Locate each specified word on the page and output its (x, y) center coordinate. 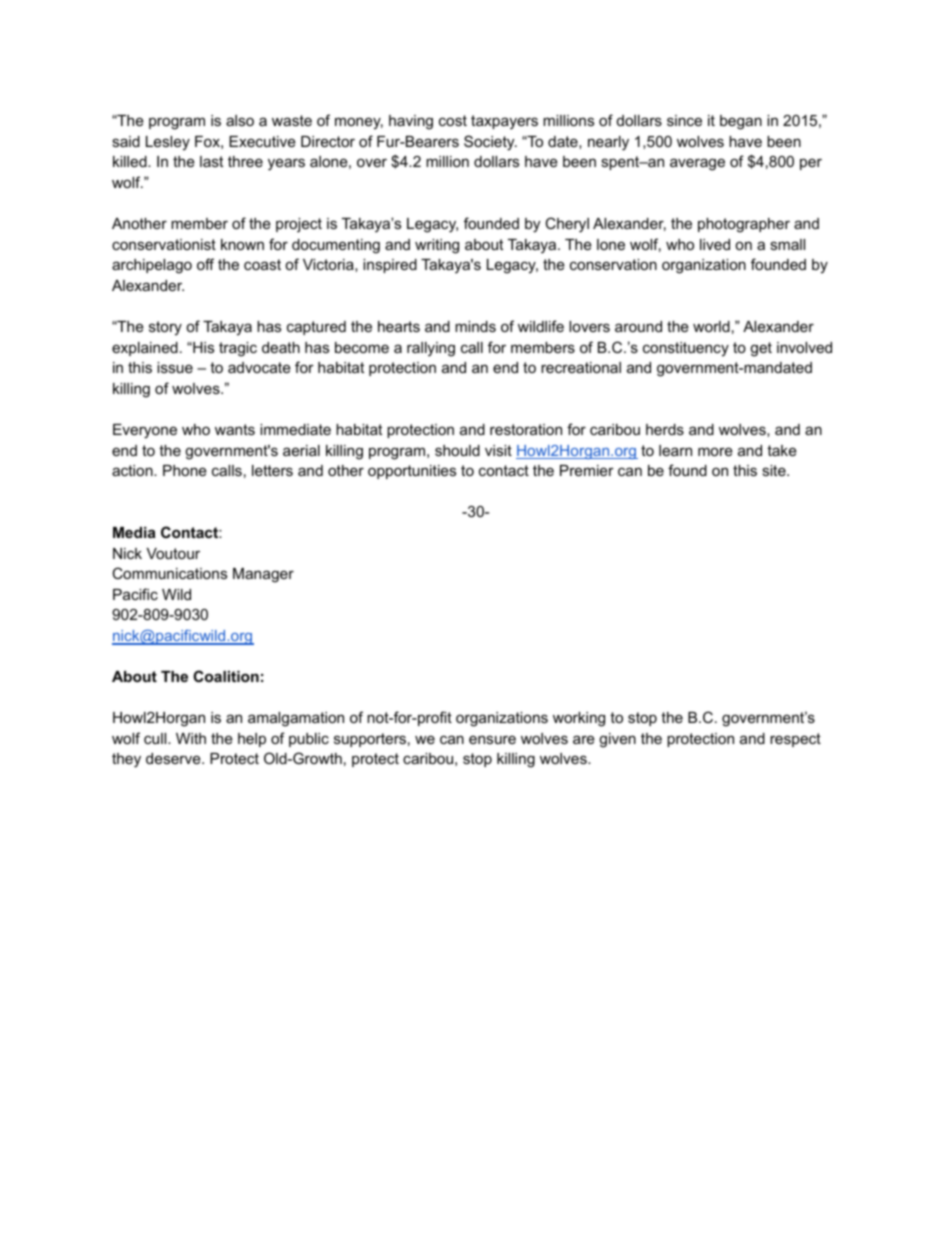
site (775, 470)
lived (715, 244)
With (191, 738)
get (761, 349)
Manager (263, 575)
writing (437, 246)
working (579, 719)
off (205, 264)
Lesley (168, 143)
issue (175, 367)
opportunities (412, 472)
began (741, 122)
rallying (431, 349)
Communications (169, 573)
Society (490, 143)
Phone (185, 470)
